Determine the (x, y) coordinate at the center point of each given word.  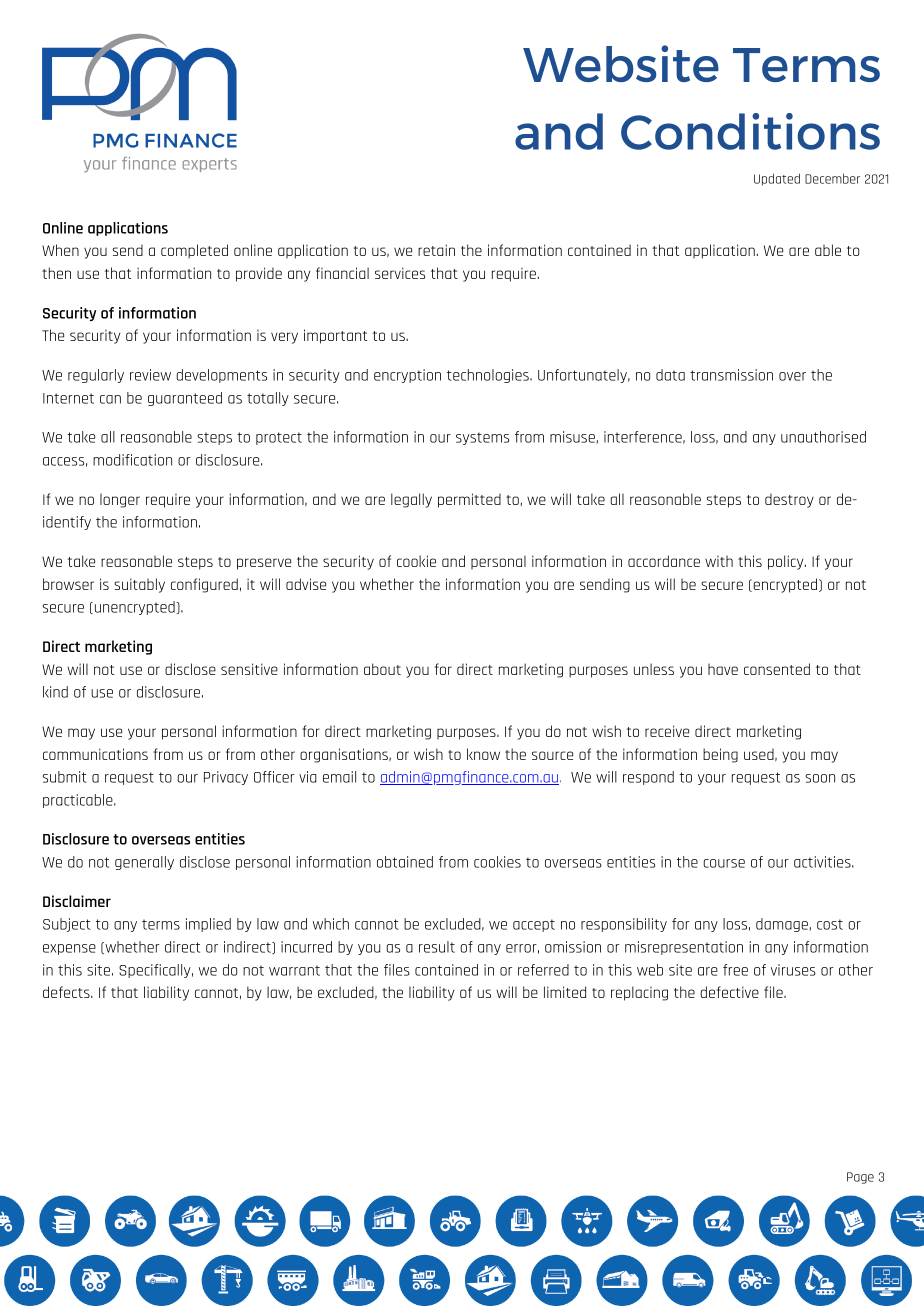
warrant (294, 970)
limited (565, 992)
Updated (777, 179)
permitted (469, 500)
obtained (405, 862)
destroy (789, 500)
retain (436, 250)
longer (120, 500)
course (724, 863)
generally (144, 863)
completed (194, 251)
